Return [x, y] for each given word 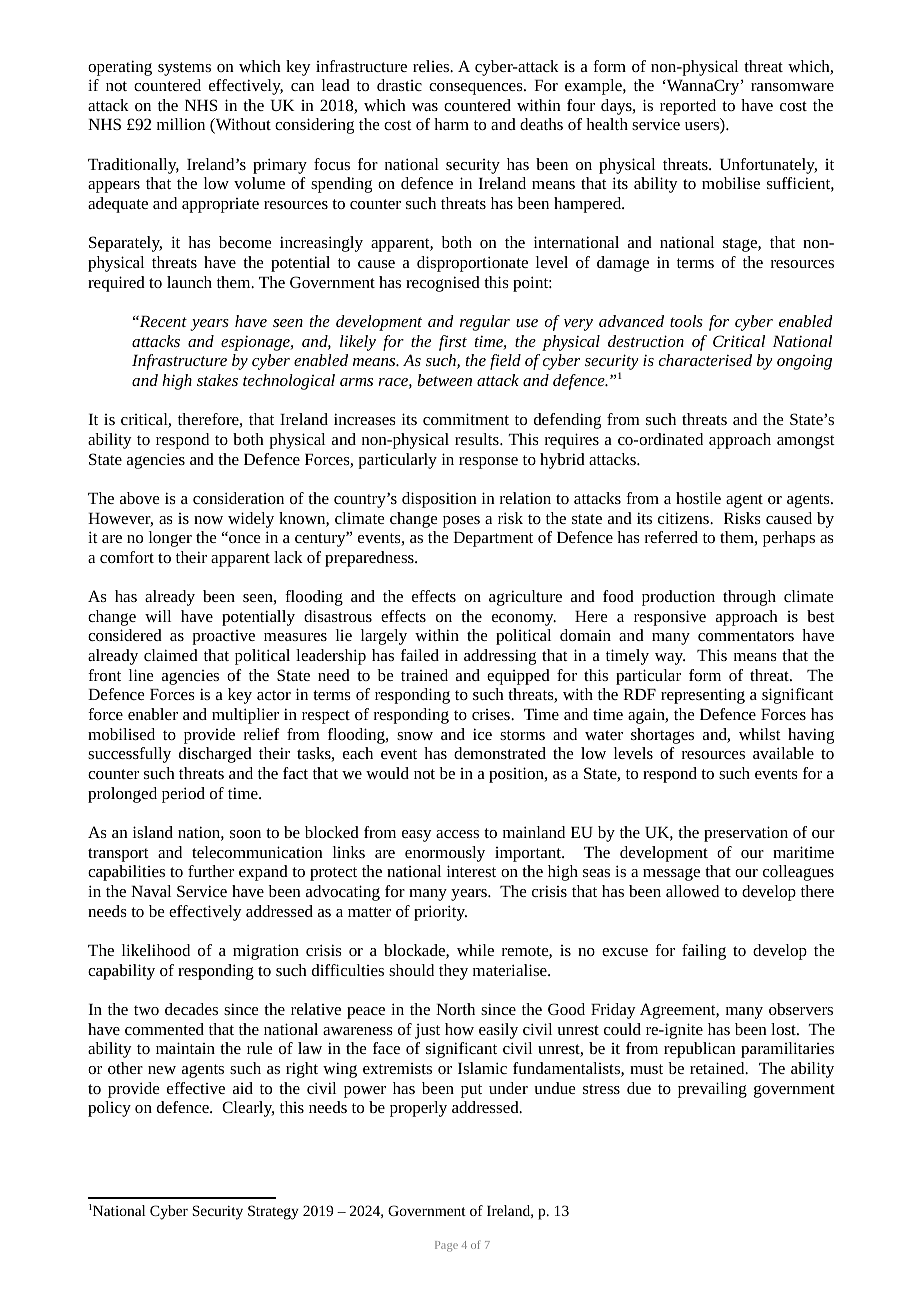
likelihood [156, 950]
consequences [477, 89]
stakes [217, 380]
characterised [705, 360]
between [444, 380]
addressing [500, 657]
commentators [746, 636]
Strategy [273, 1212]
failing [704, 952]
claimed [171, 655]
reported [688, 107]
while [475, 950]
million [181, 124]
